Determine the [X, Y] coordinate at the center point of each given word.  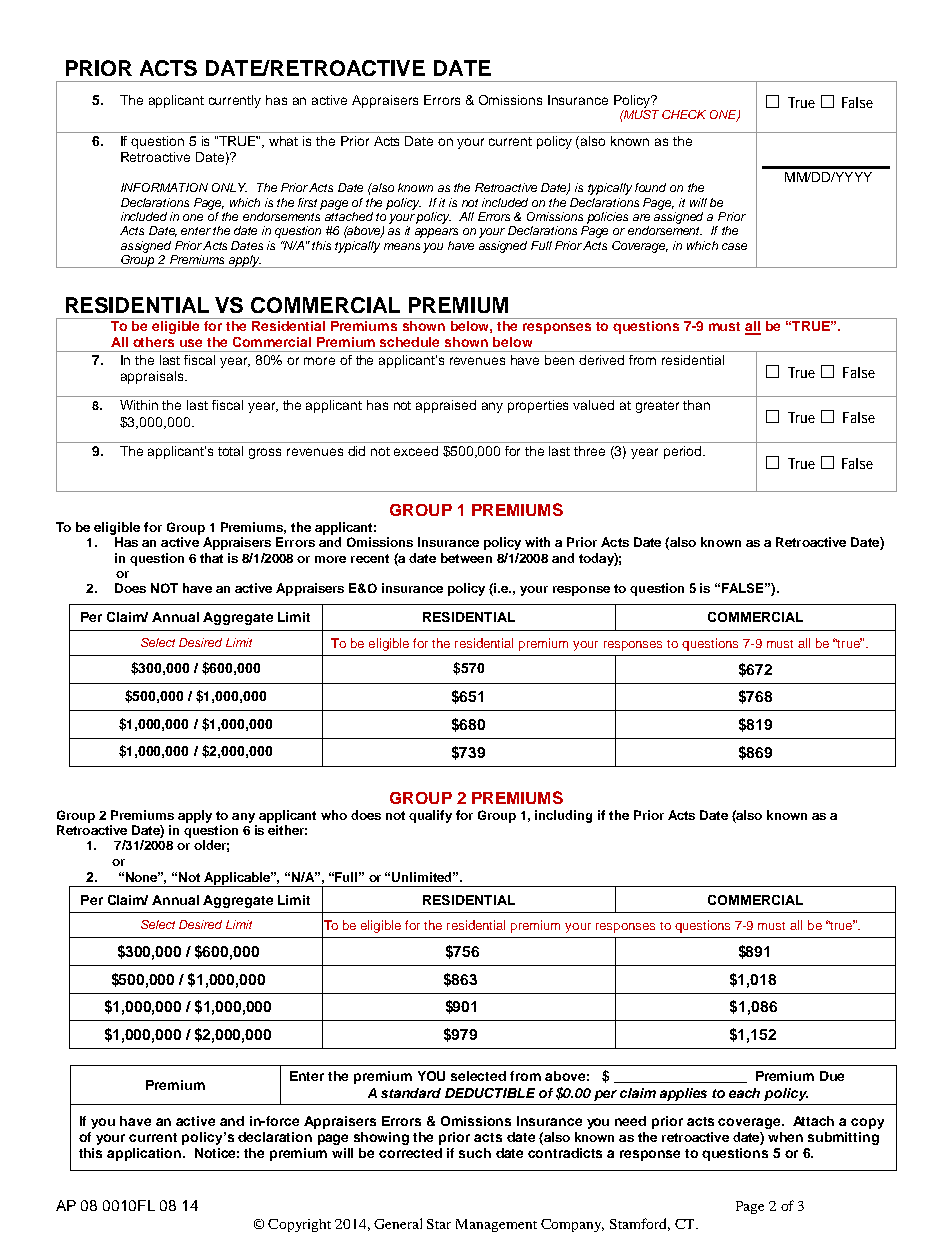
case [734, 246]
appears [436, 233]
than [696, 405]
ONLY [229, 187]
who [334, 815]
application [144, 1154]
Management [496, 1225]
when [785, 1137]
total [230, 451]
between [466, 558]
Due [832, 1076]
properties [538, 406]
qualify [430, 816]
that [211, 558]
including [563, 816]
